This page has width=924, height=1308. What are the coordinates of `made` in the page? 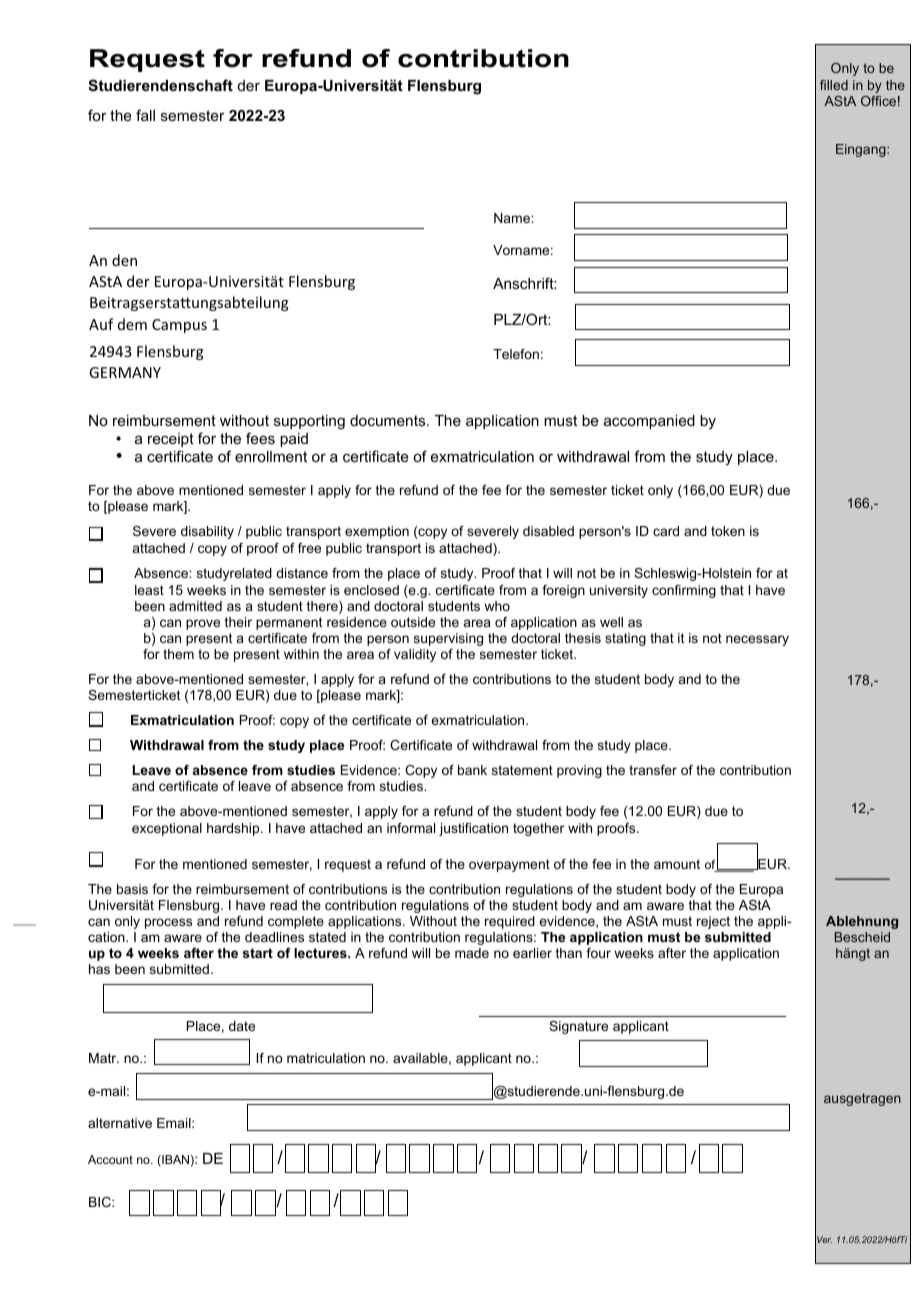 It's located at (472, 953).
